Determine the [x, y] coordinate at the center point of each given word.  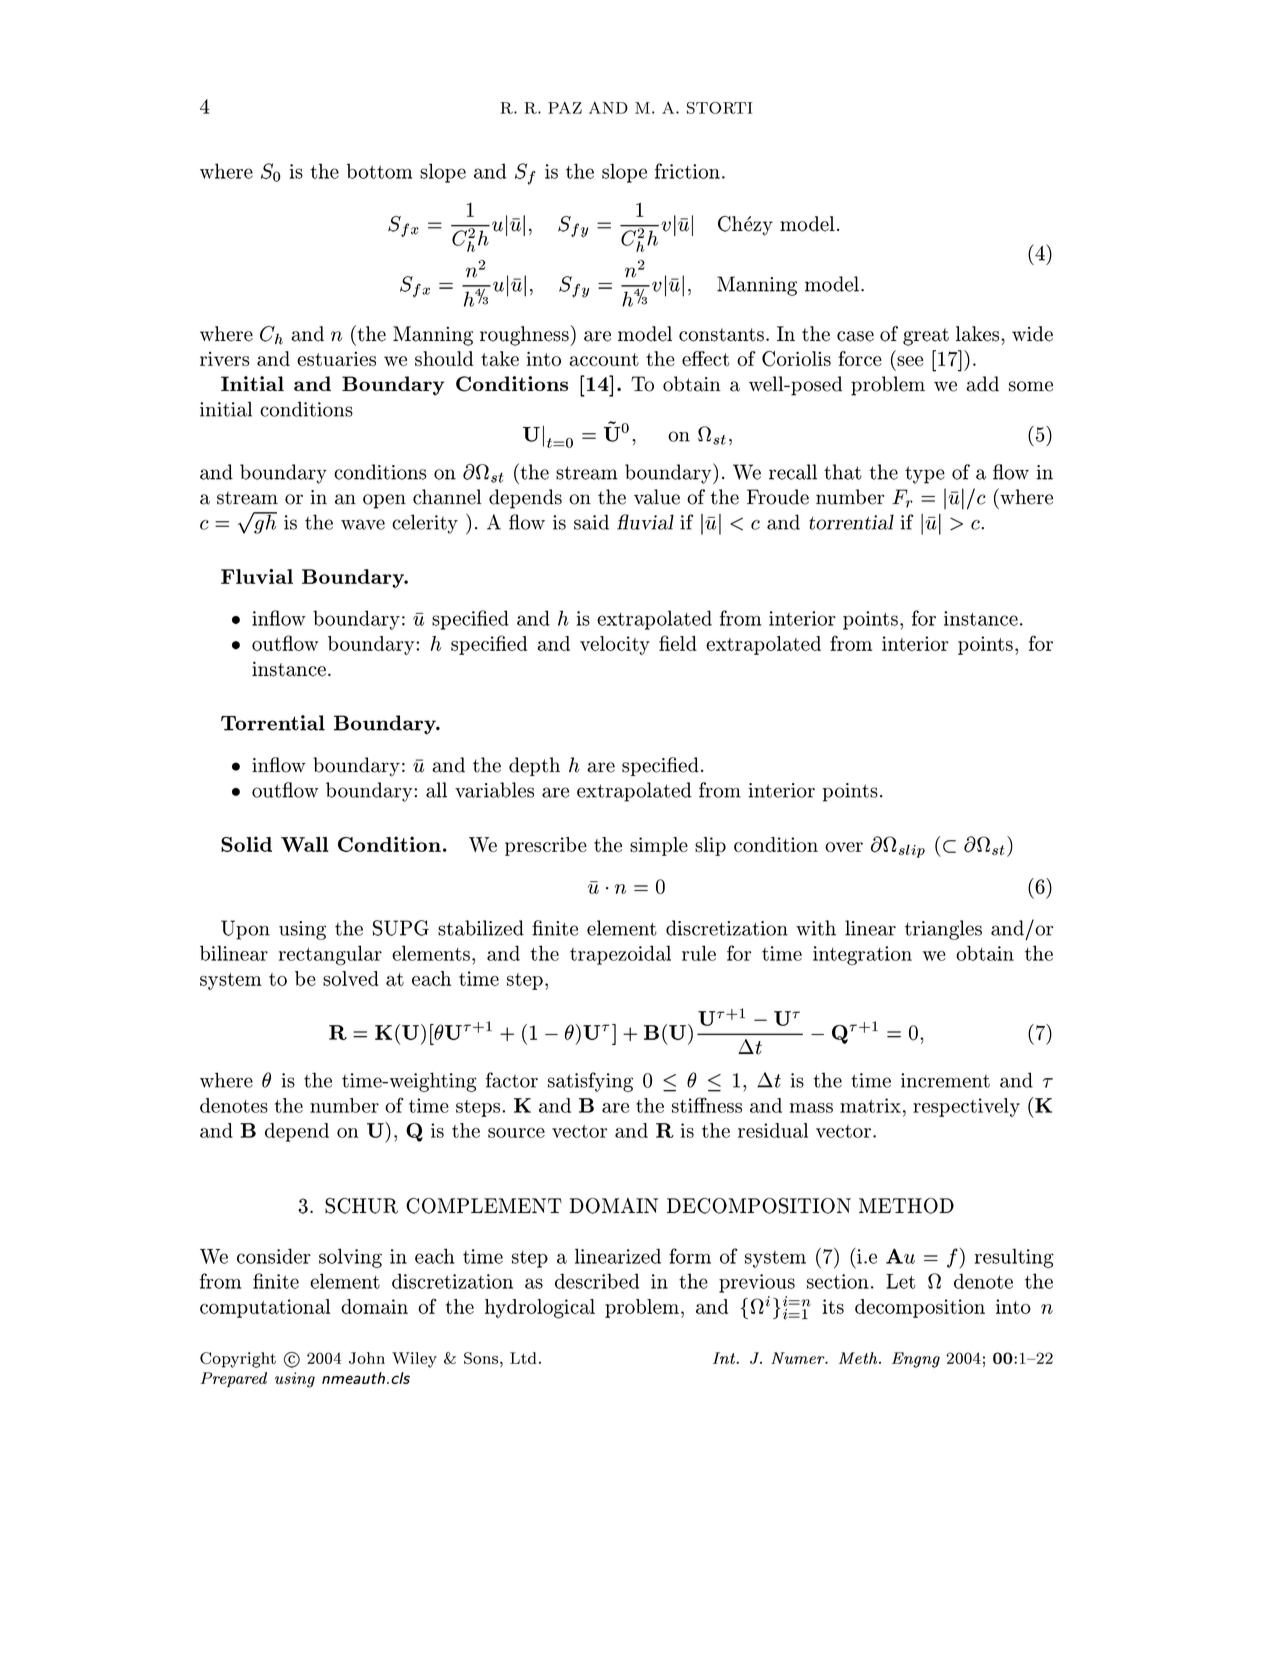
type [925, 475]
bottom [379, 171]
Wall [305, 844]
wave [363, 524]
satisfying [590, 1082]
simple [659, 846]
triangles [943, 930]
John [367, 1358]
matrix [870, 1105]
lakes [979, 334]
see [910, 361]
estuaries [336, 359]
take [500, 358]
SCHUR [361, 1206]
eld [683, 643]
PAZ [565, 108]
